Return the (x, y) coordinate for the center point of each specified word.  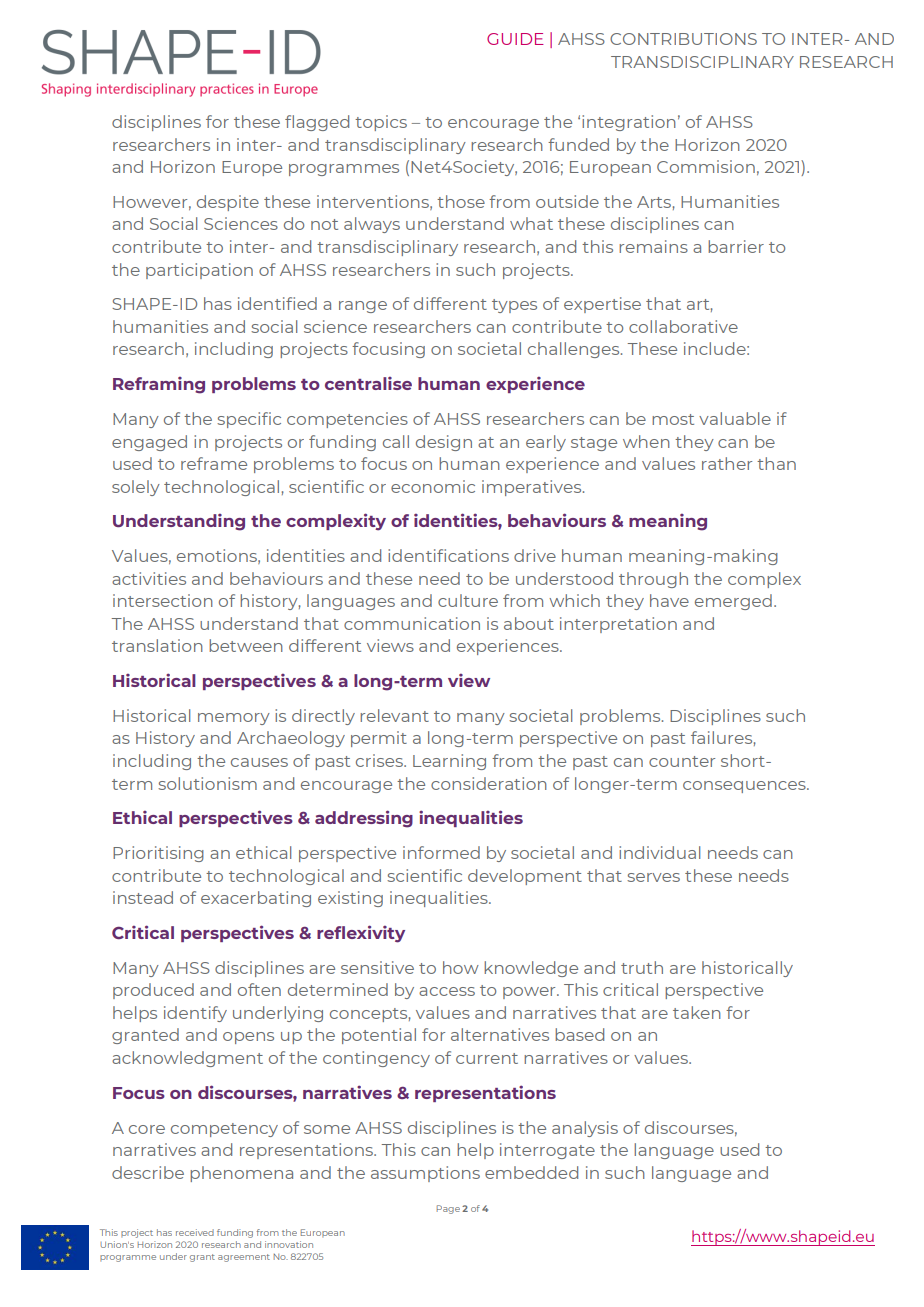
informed (441, 852)
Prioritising (158, 854)
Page (448, 1209)
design (444, 443)
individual (659, 852)
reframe (214, 463)
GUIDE (515, 39)
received (195, 1232)
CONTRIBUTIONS (683, 39)
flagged (317, 123)
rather (727, 463)
